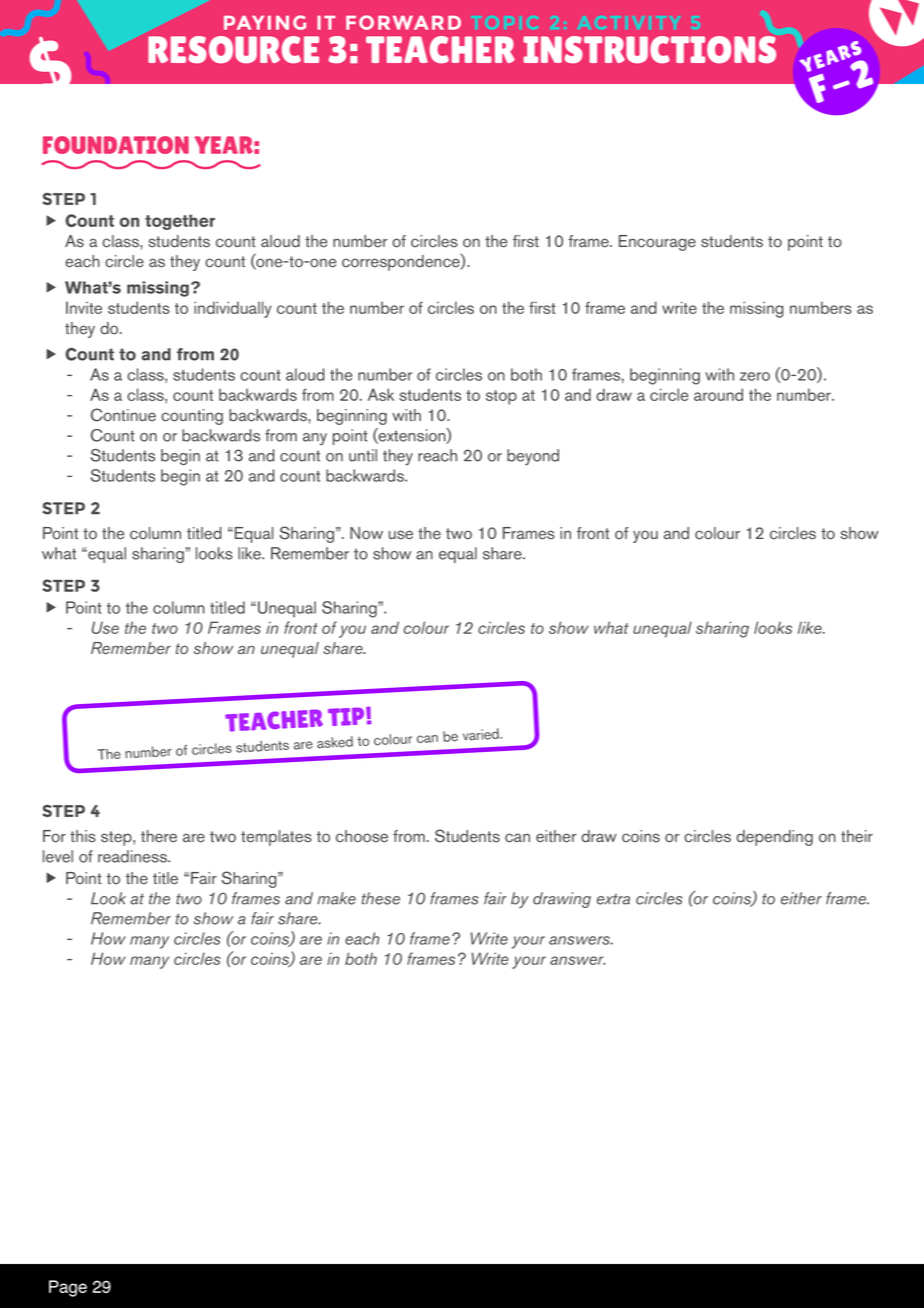 Image resolution: width=924 pixels, height=1308 pixels. Describe the element at coordinates (613, 899) in the screenshot. I see `extra` at that location.
